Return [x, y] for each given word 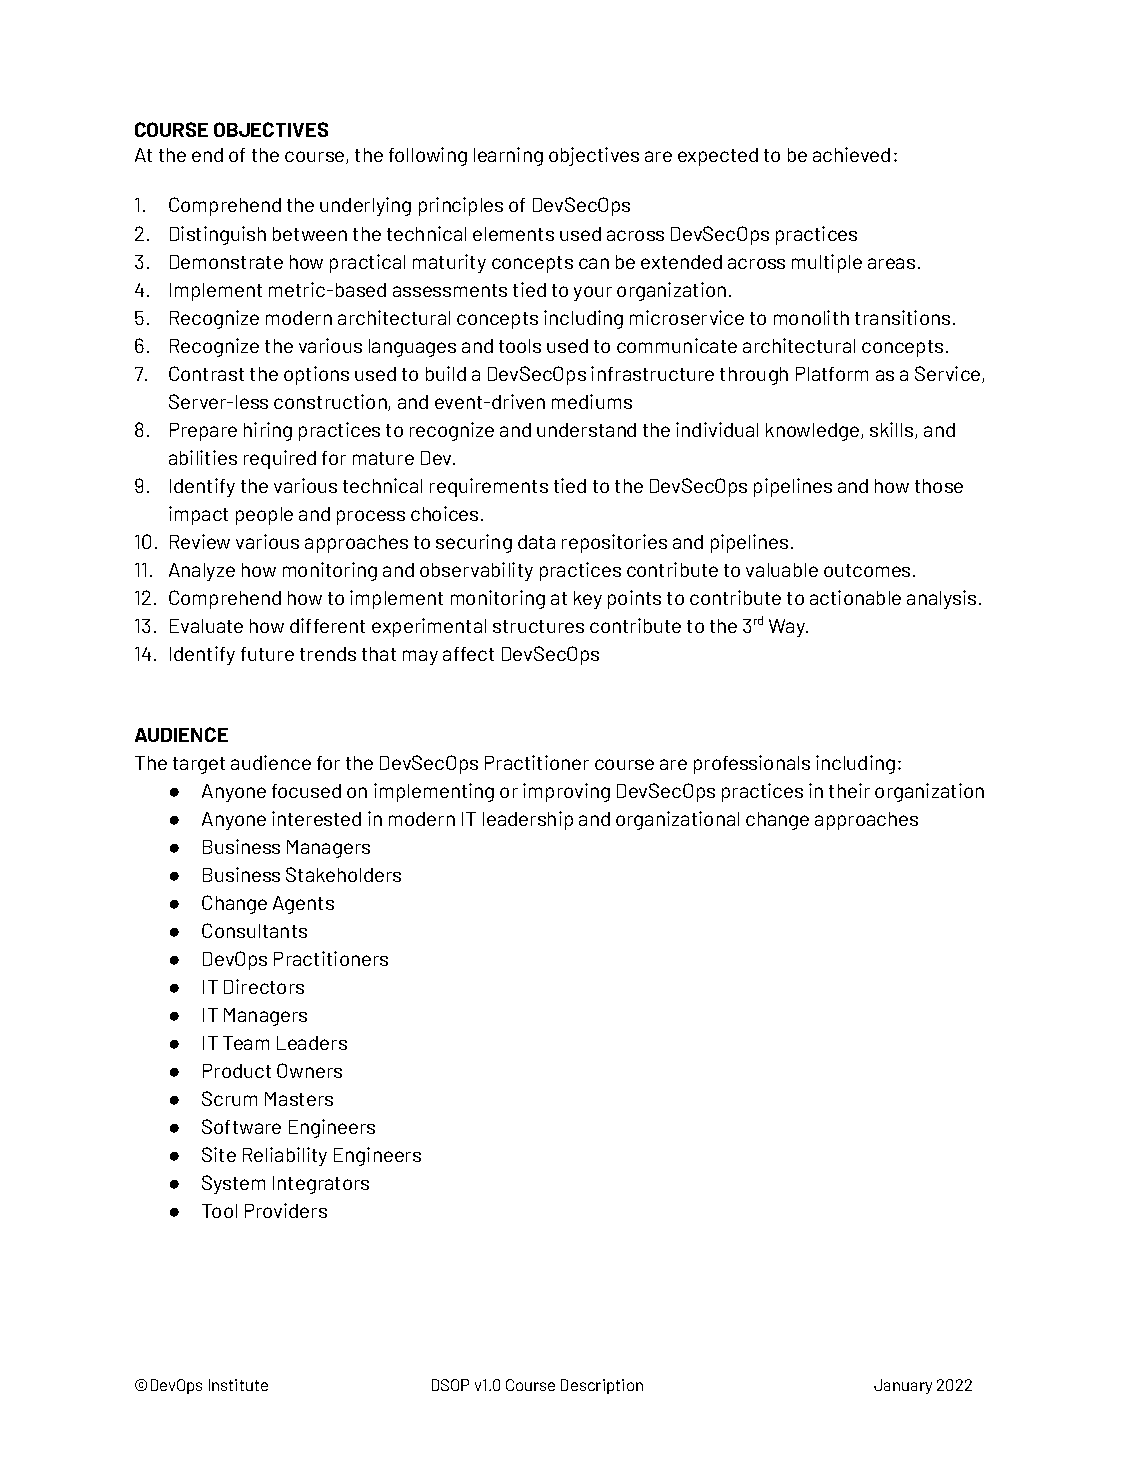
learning [508, 156]
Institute [238, 1385]
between [310, 234]
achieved [851, 154]
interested [316, 818]
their [849, 790]
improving [566, 792]
